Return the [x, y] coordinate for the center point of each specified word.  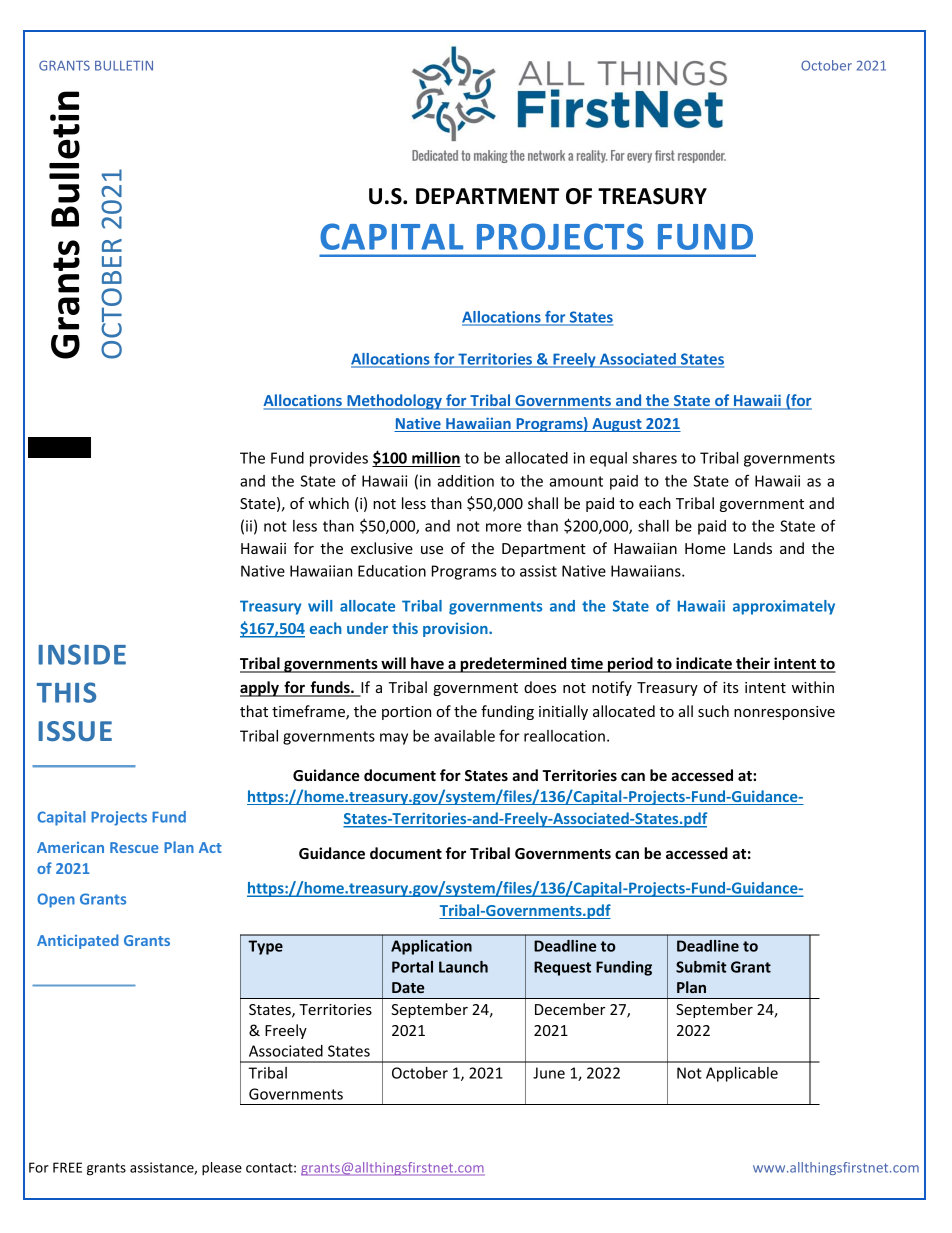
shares [655, 458]
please [222, 1169]
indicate [704, 664]
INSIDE [82, 654]
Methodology [394, 402]
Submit [701, 967]
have [427, 664]
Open [56, 900]
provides [339, 459]
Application [431, 947]
